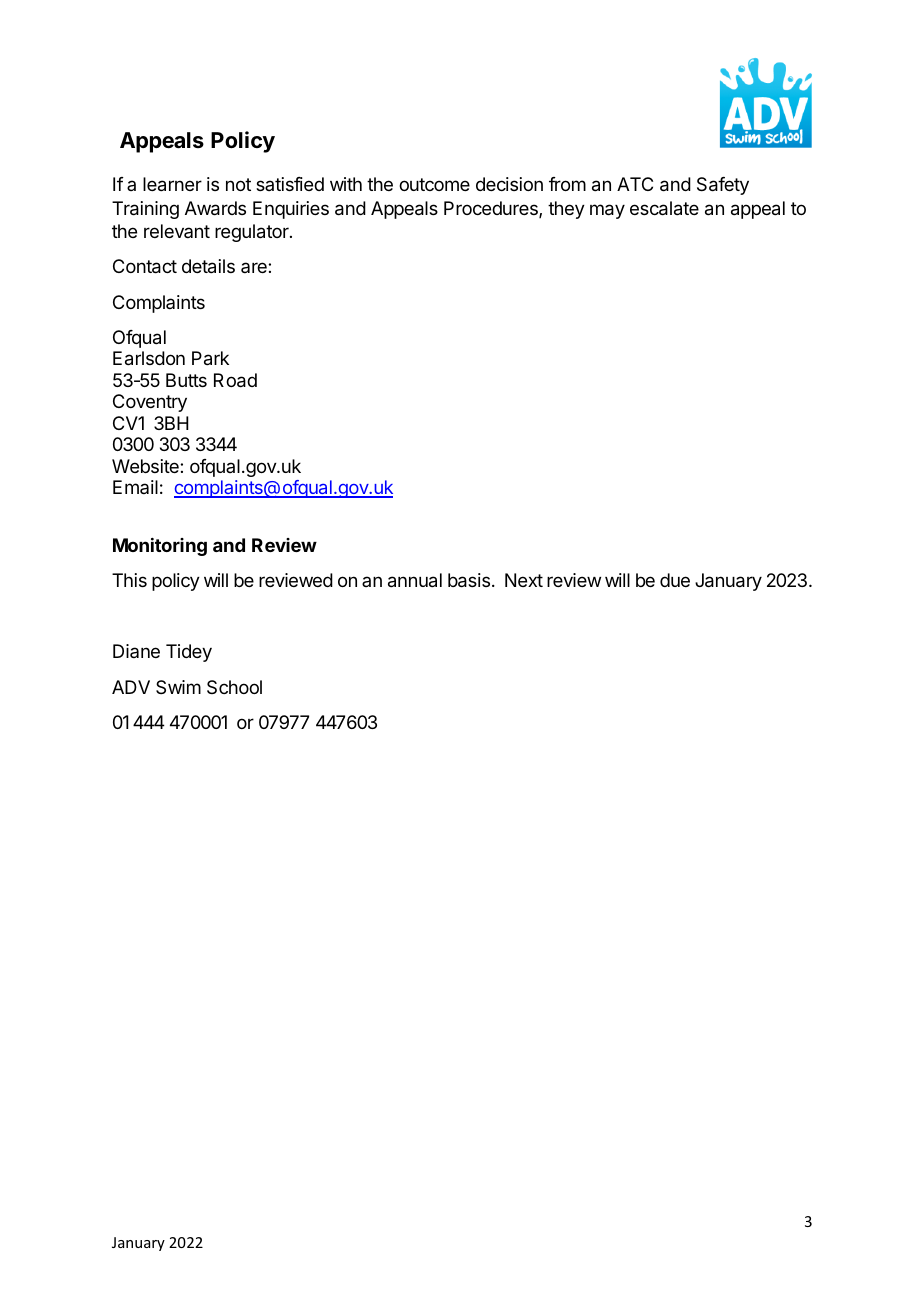 This image has width=924, height=1308. What do you see at coordinates (434, 184) in the image?
I see `outcome` at bounding box center [434, 184].
